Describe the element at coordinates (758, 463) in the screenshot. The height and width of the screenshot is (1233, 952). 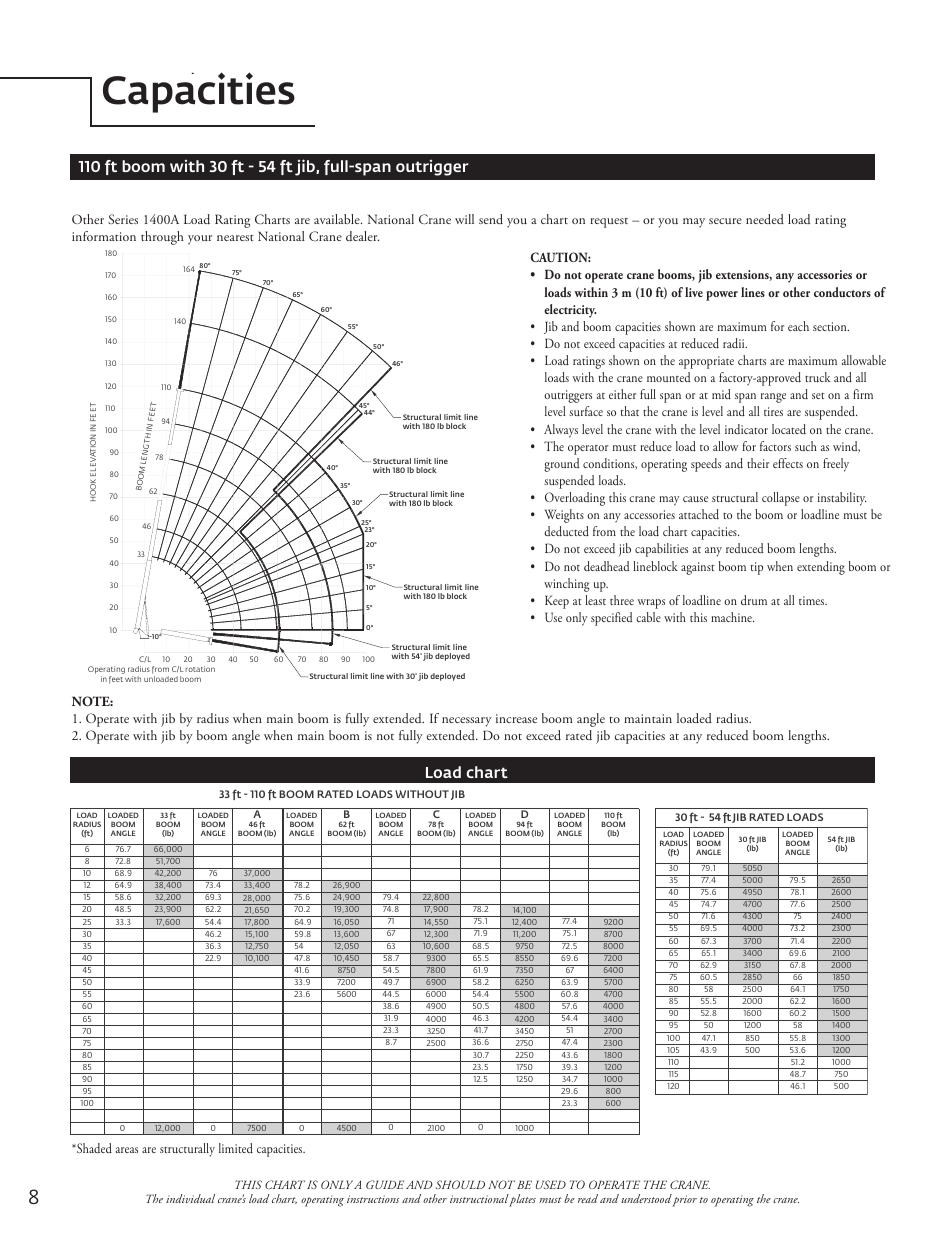
I see `their` at that location.
